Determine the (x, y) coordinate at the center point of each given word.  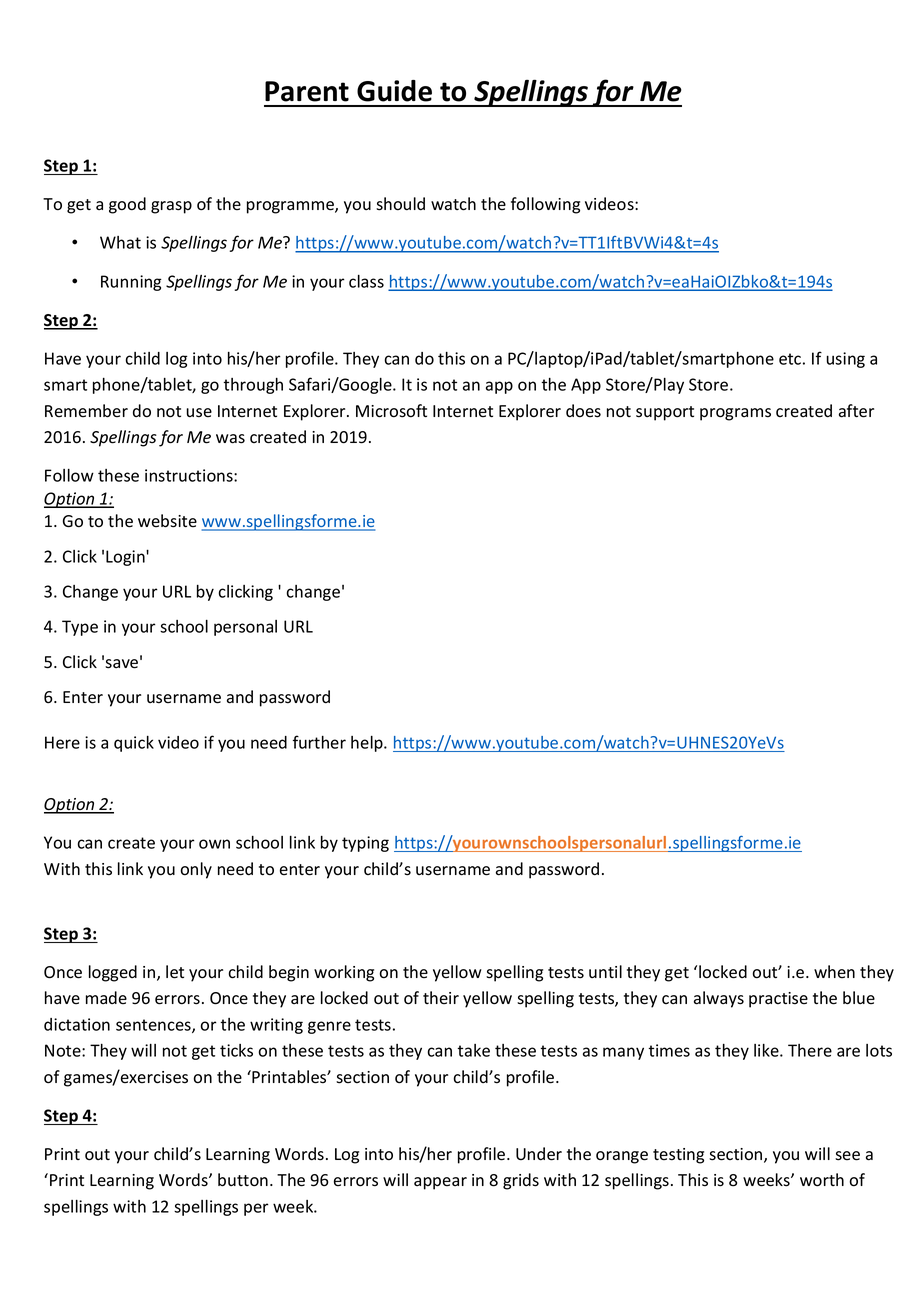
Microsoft (391, 411)
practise (778, 1000)
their (441, 997)
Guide (394, 91)
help (368, 744)
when (834, 971)
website (167, 521)
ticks (236, 1050)
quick (134, 744)
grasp (171, 207)
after (856, 411)
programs (735, 414)
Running (131, 283)
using (846, 360)
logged (113, 973)
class (366, 281)
